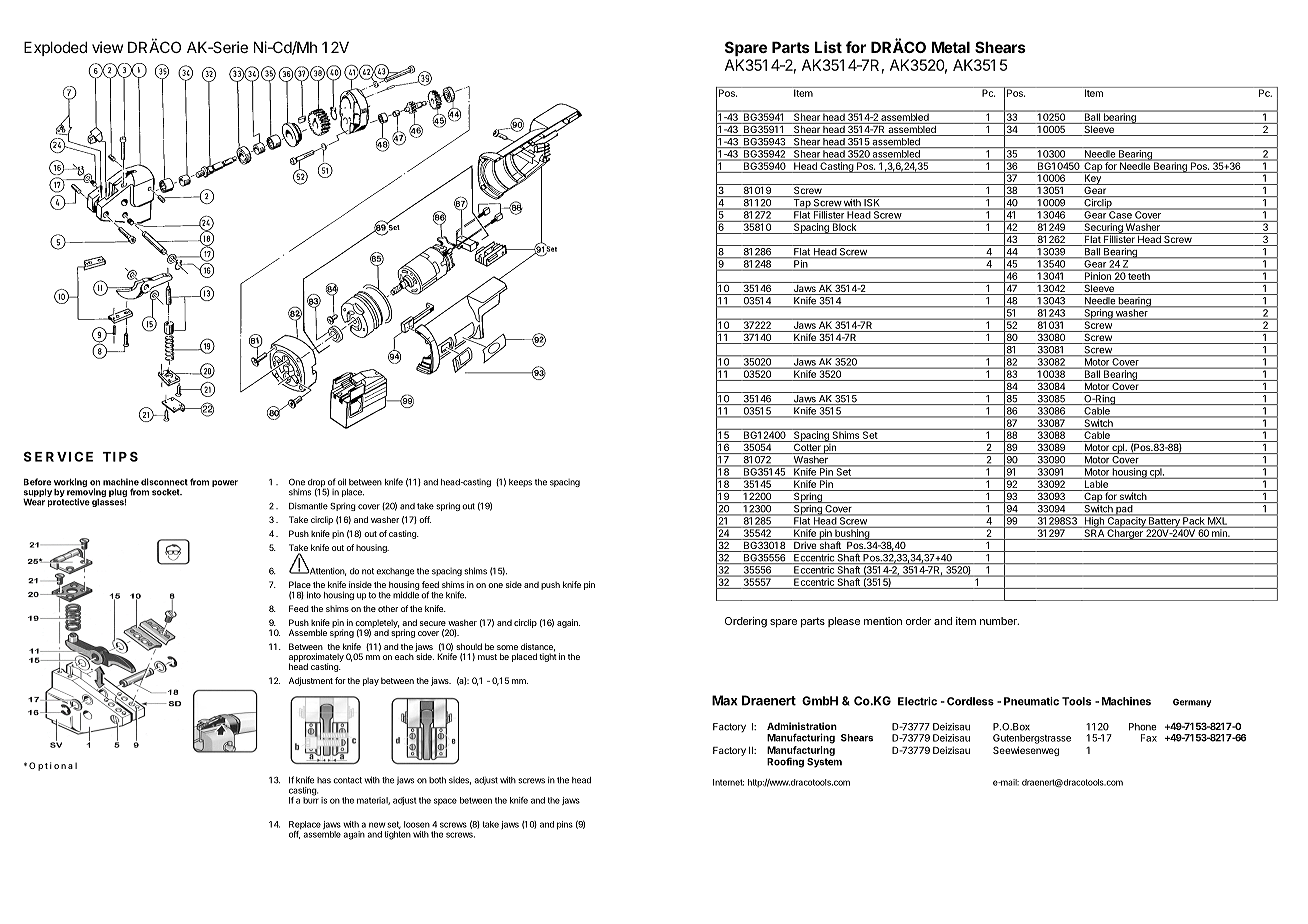 This image has height=924, width=1308. I want to click on Key, so click(1092, 178).
